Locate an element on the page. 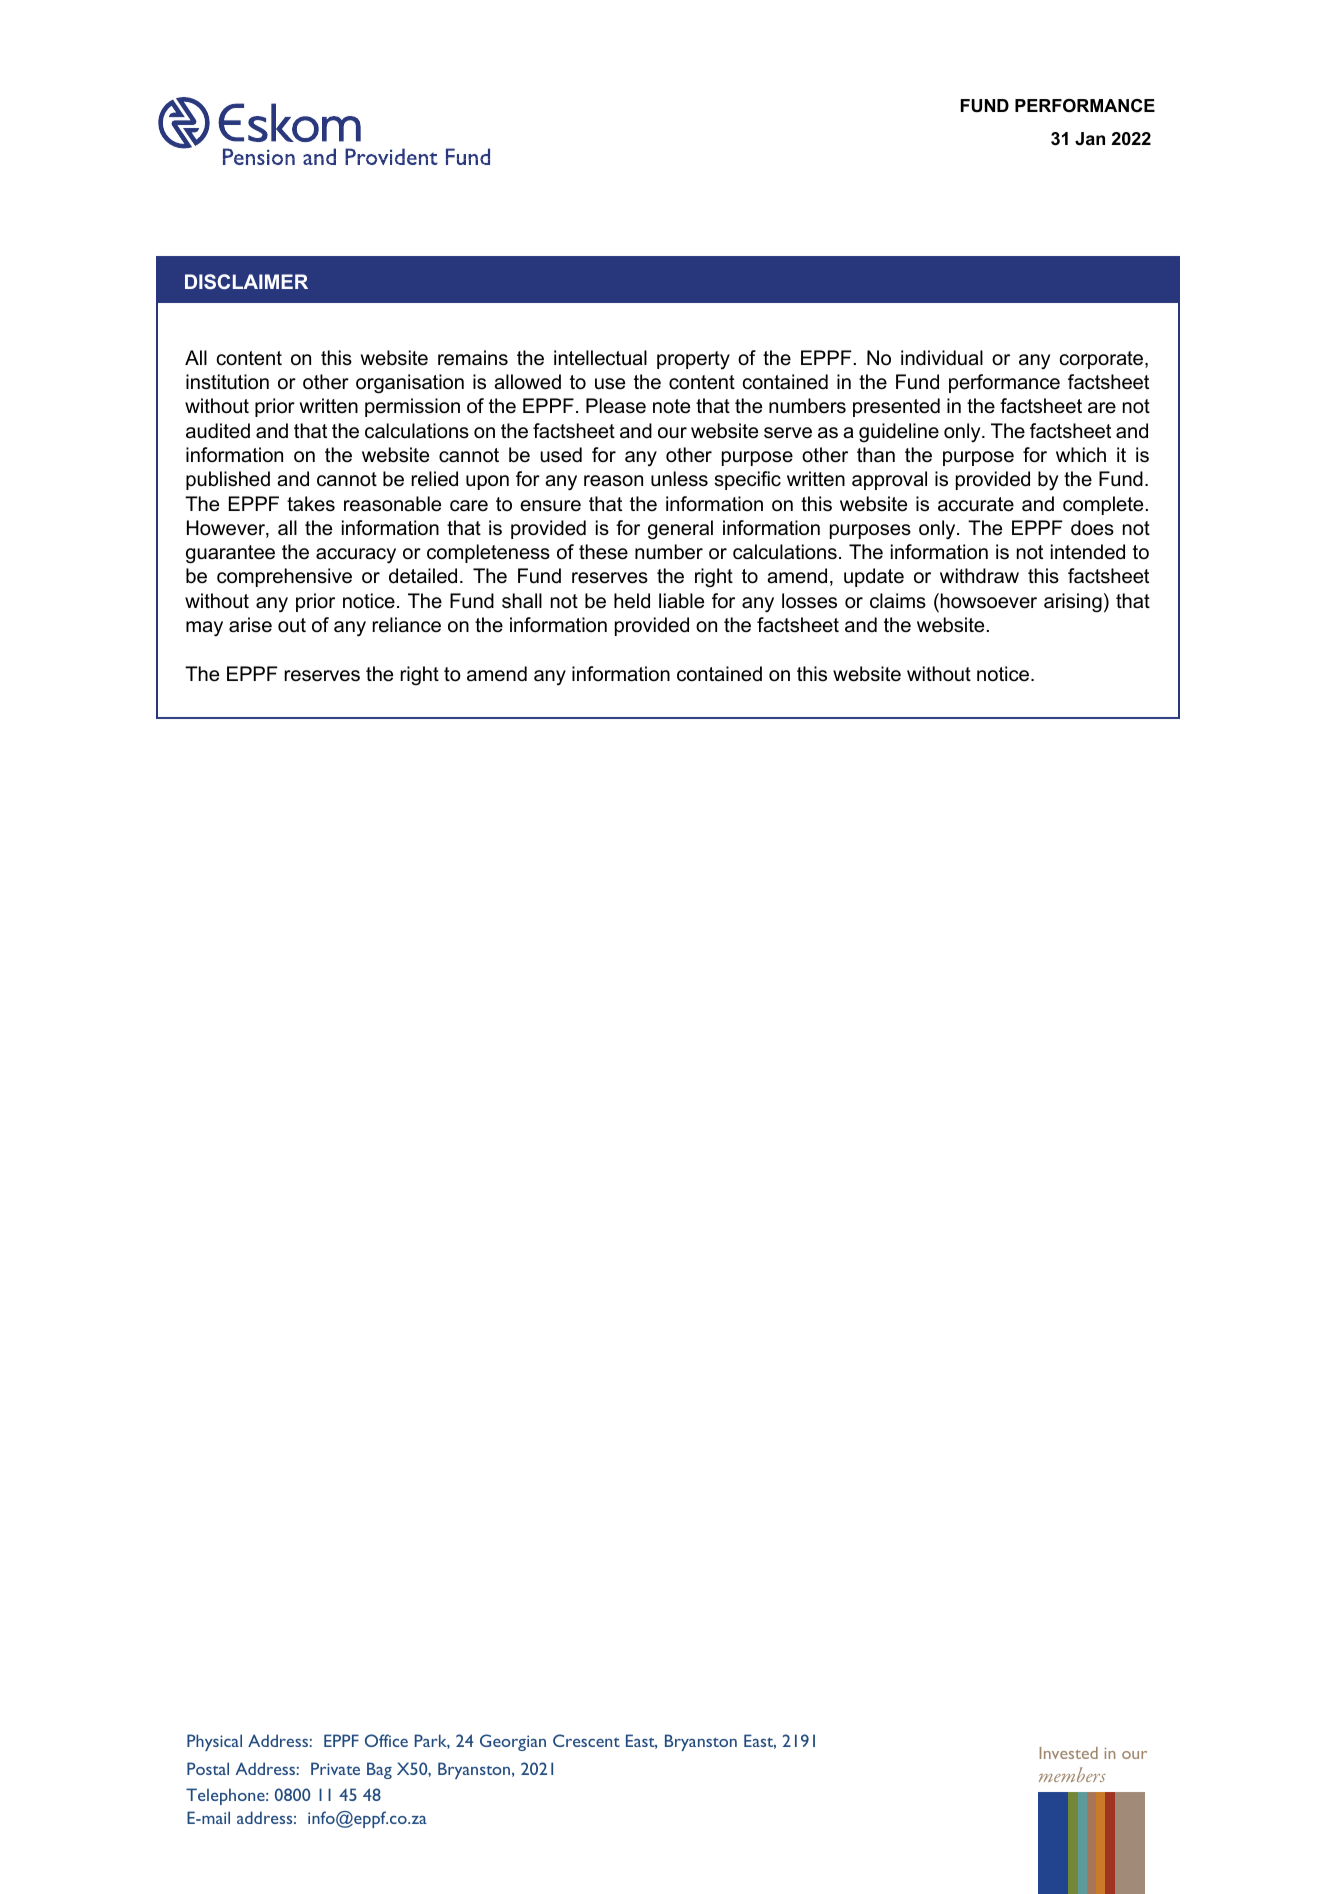 This page has width=1339, height=1894. howsoever is located at coordinates (989, 601).
